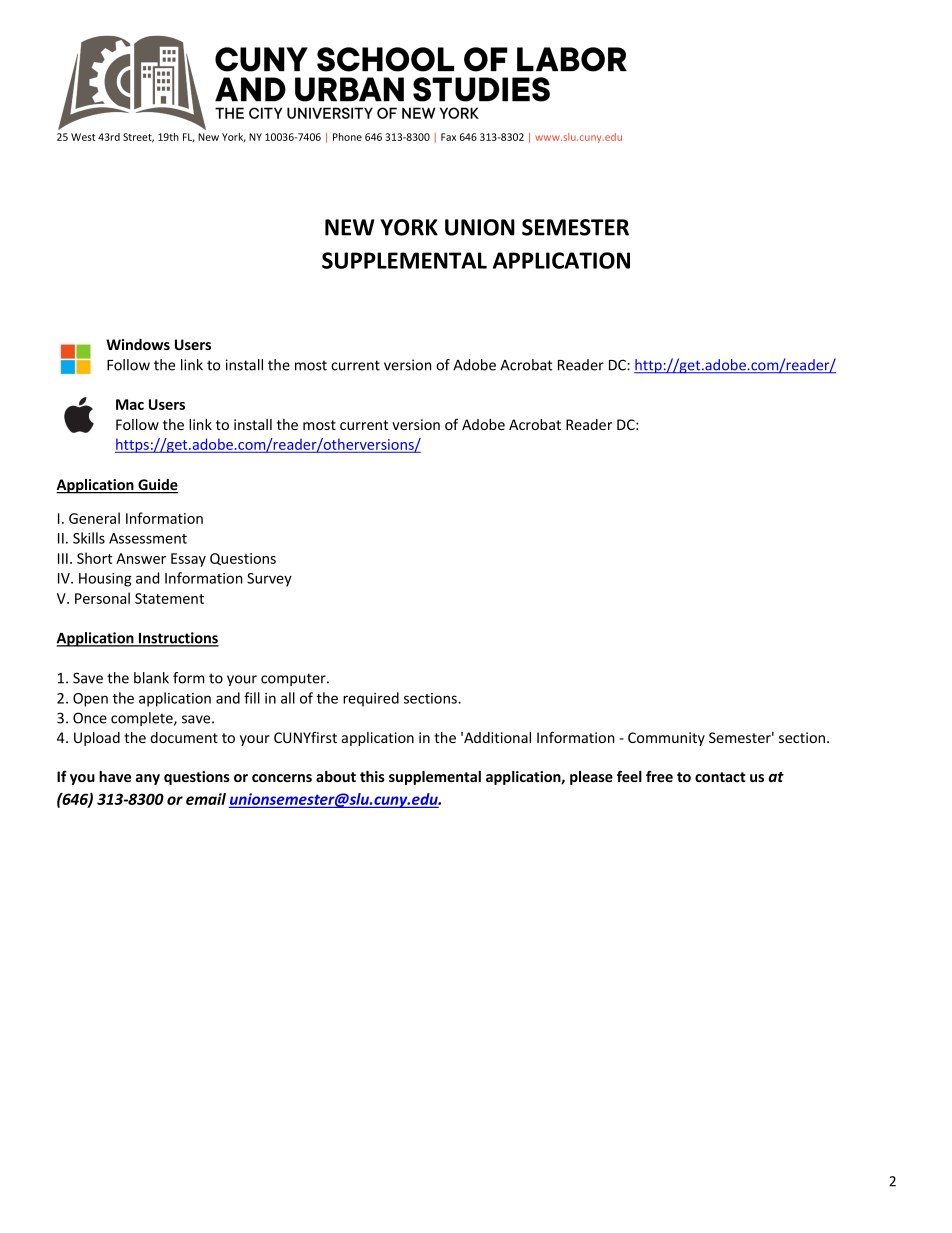 The height and width of the screenshot is (1233, 952). What do you see at coordinates (372, 776) in the screenshot?
I see `this` at bounding box center [372, 776].
